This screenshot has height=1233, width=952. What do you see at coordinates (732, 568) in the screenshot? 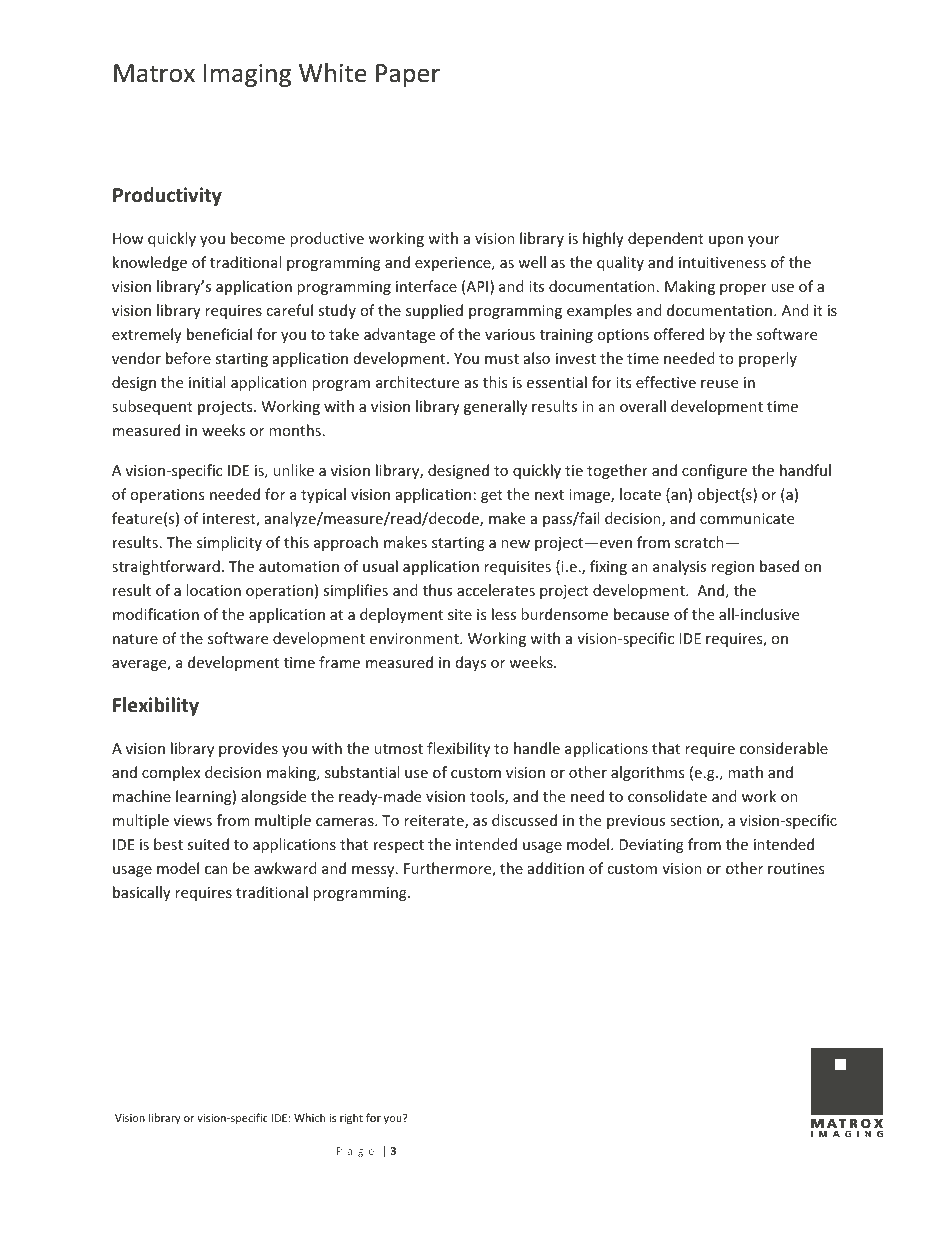
I see `region` at bounding box center [732, 568].
